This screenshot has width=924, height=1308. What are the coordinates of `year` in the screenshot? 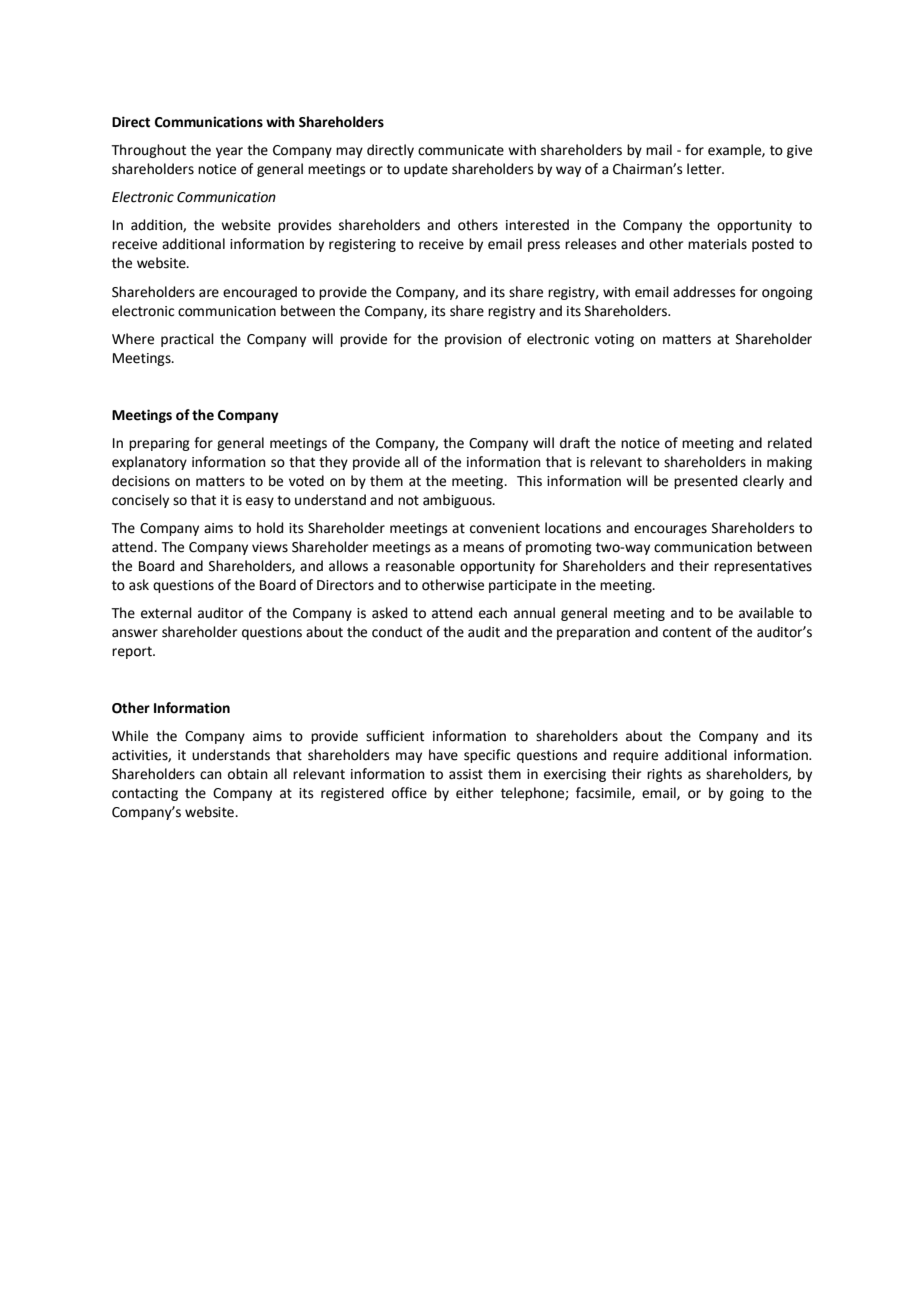 It's located at (229, 152).
